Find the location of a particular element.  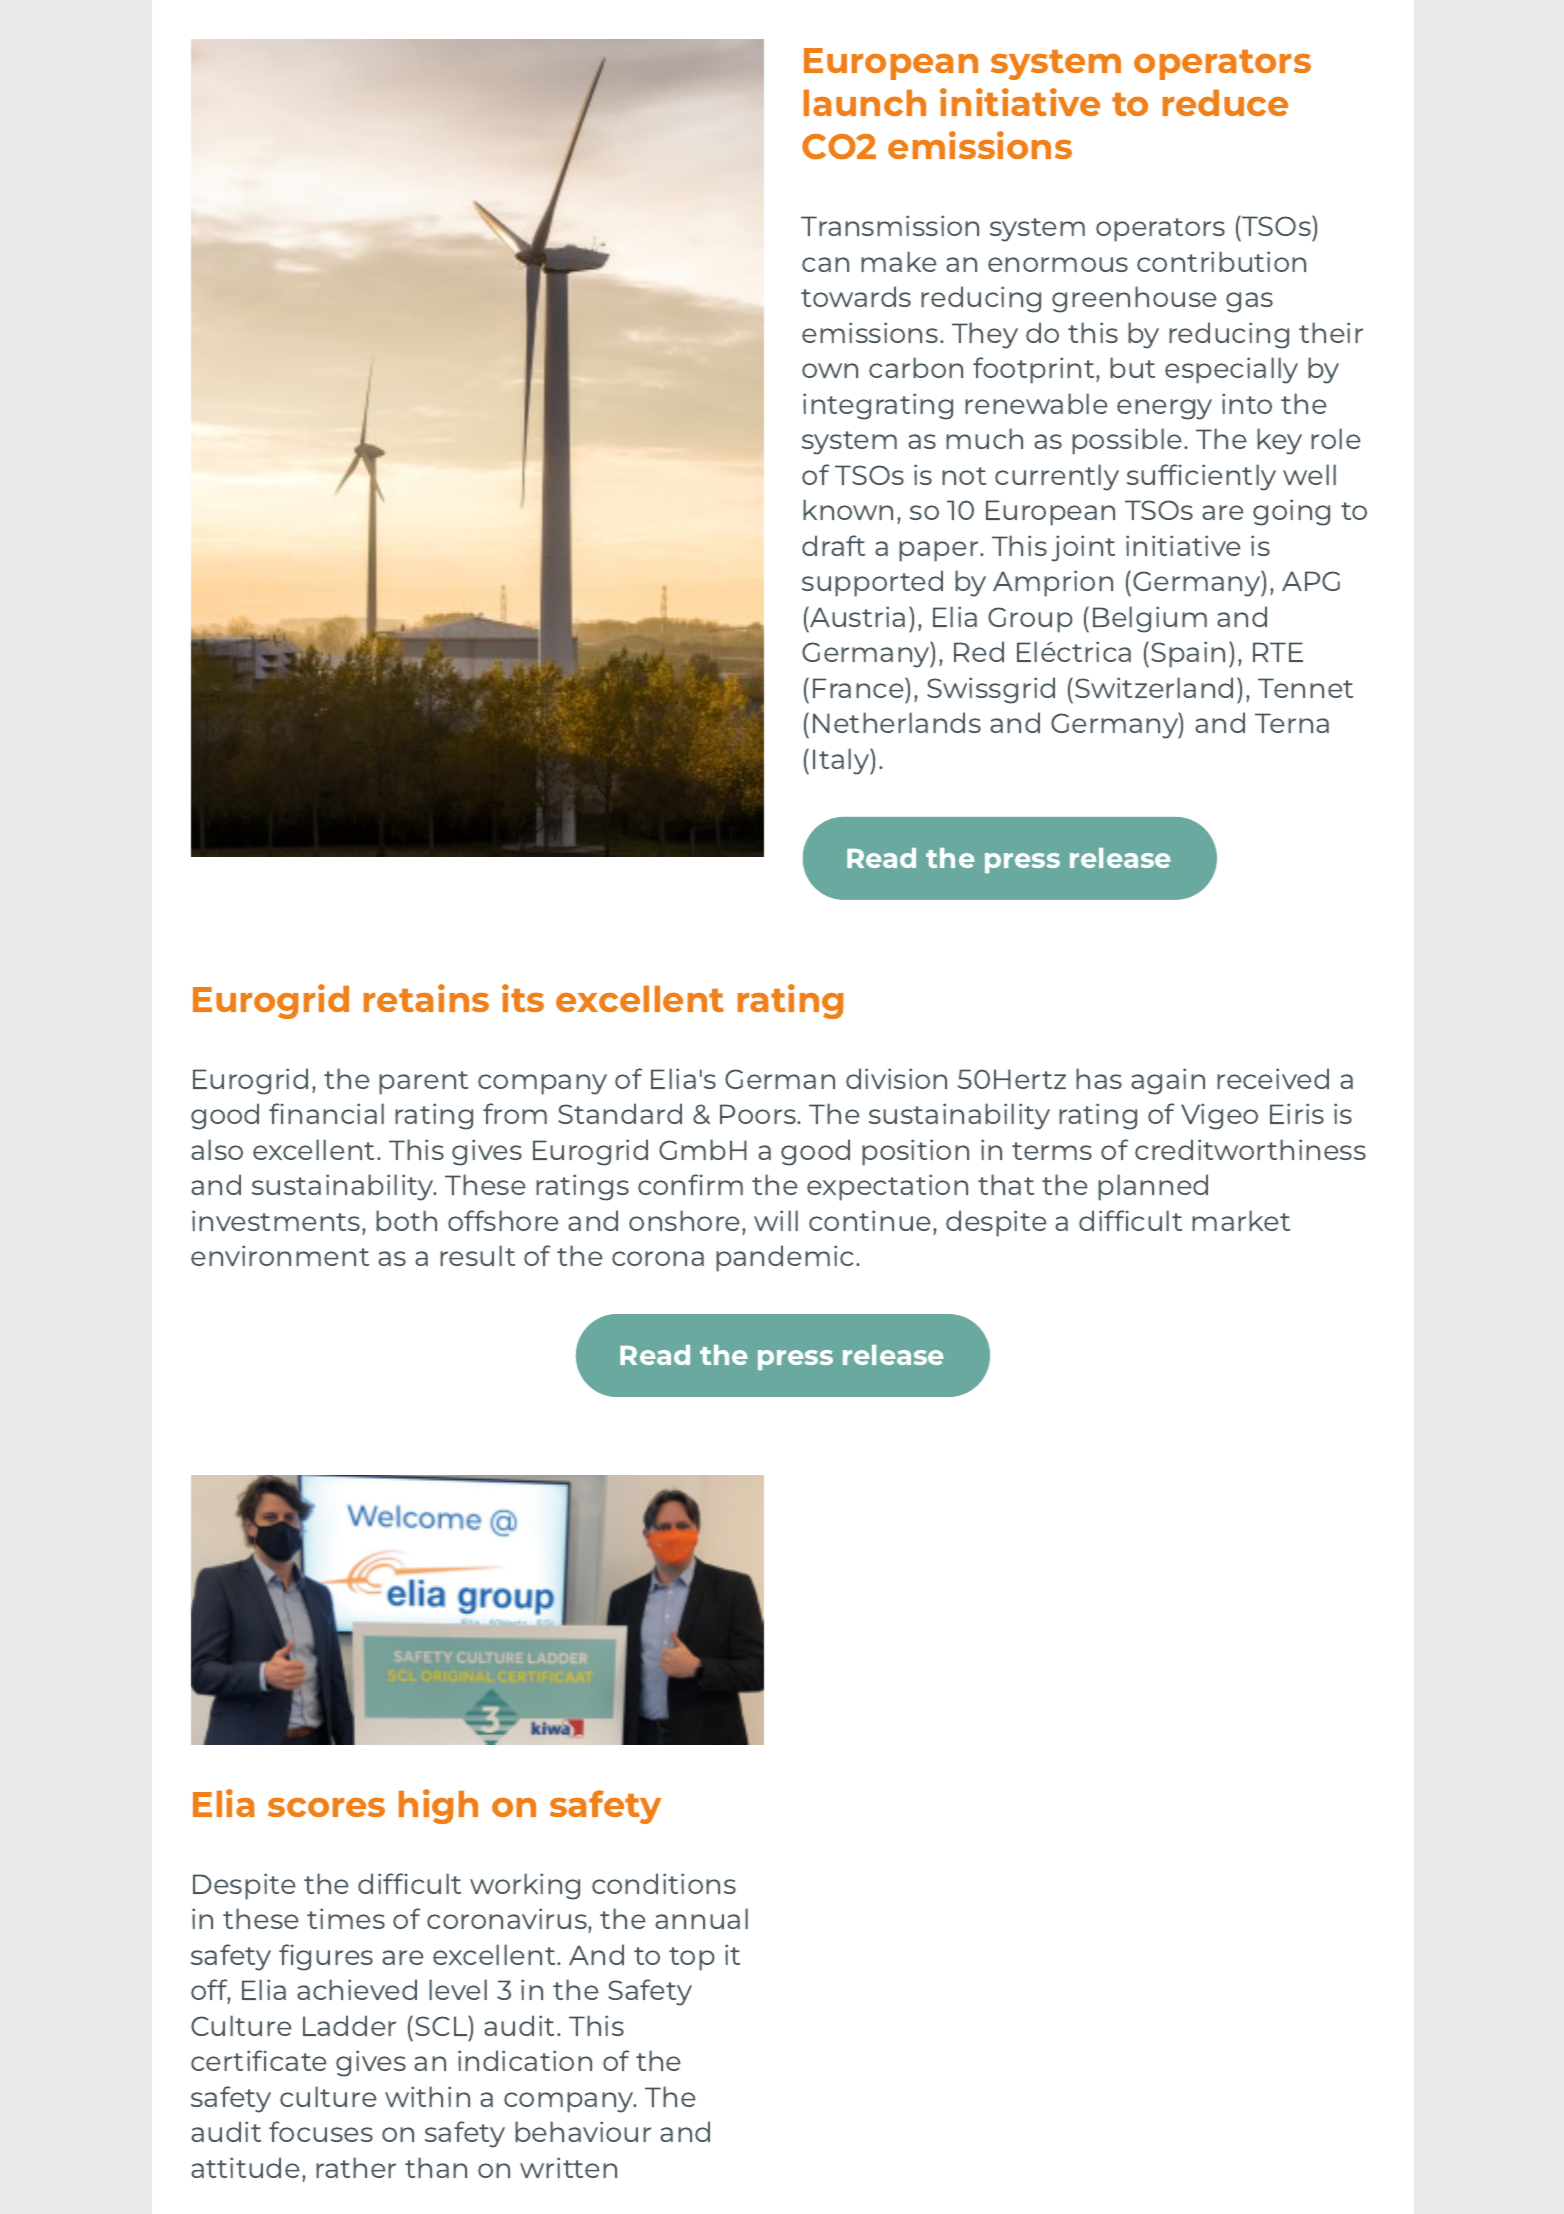

financial is located at coordinates (326, 1113).
